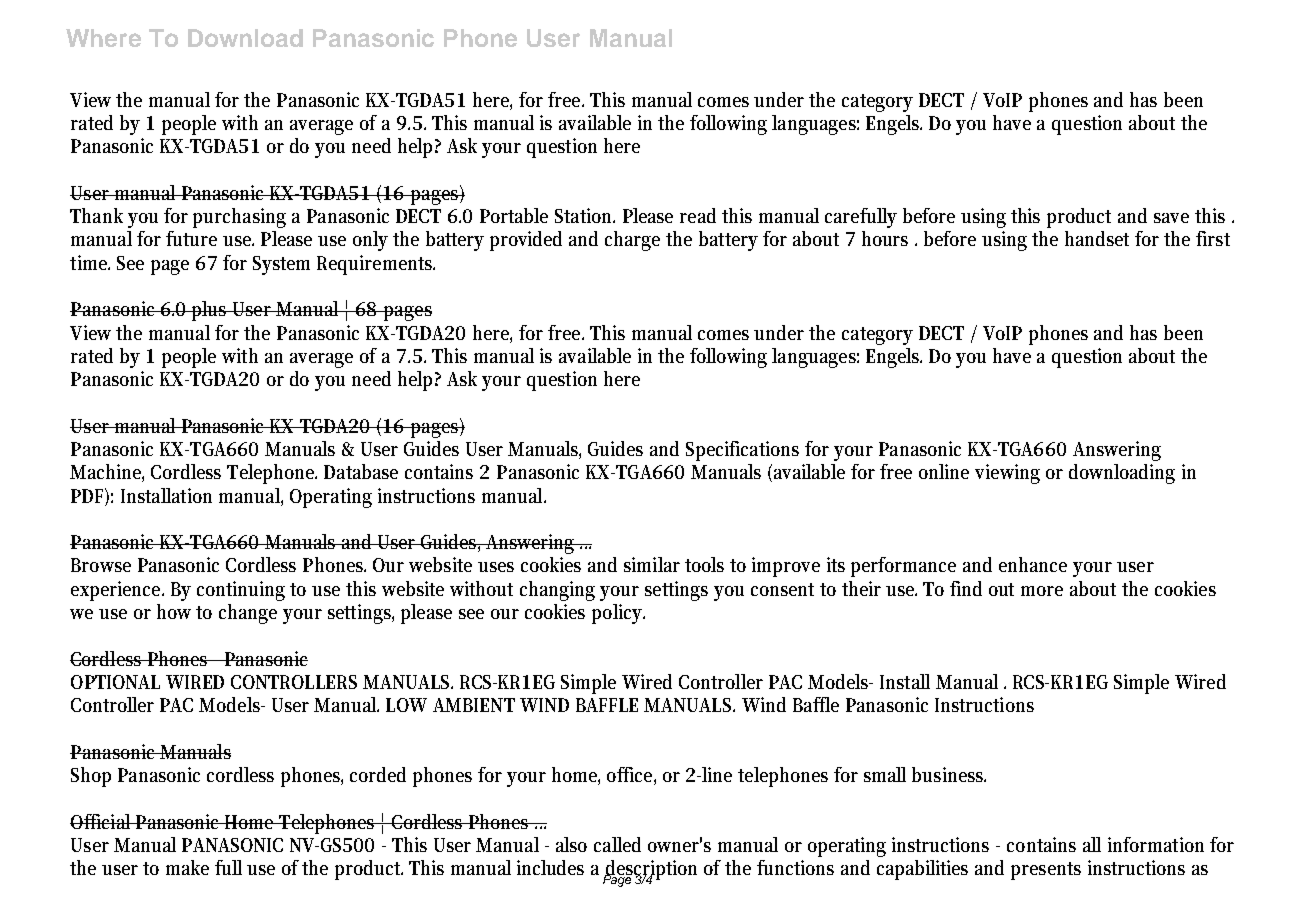  What do you see at coordinates (949, 774) in the document?
I see `business` at bounding box center [949, 774].
